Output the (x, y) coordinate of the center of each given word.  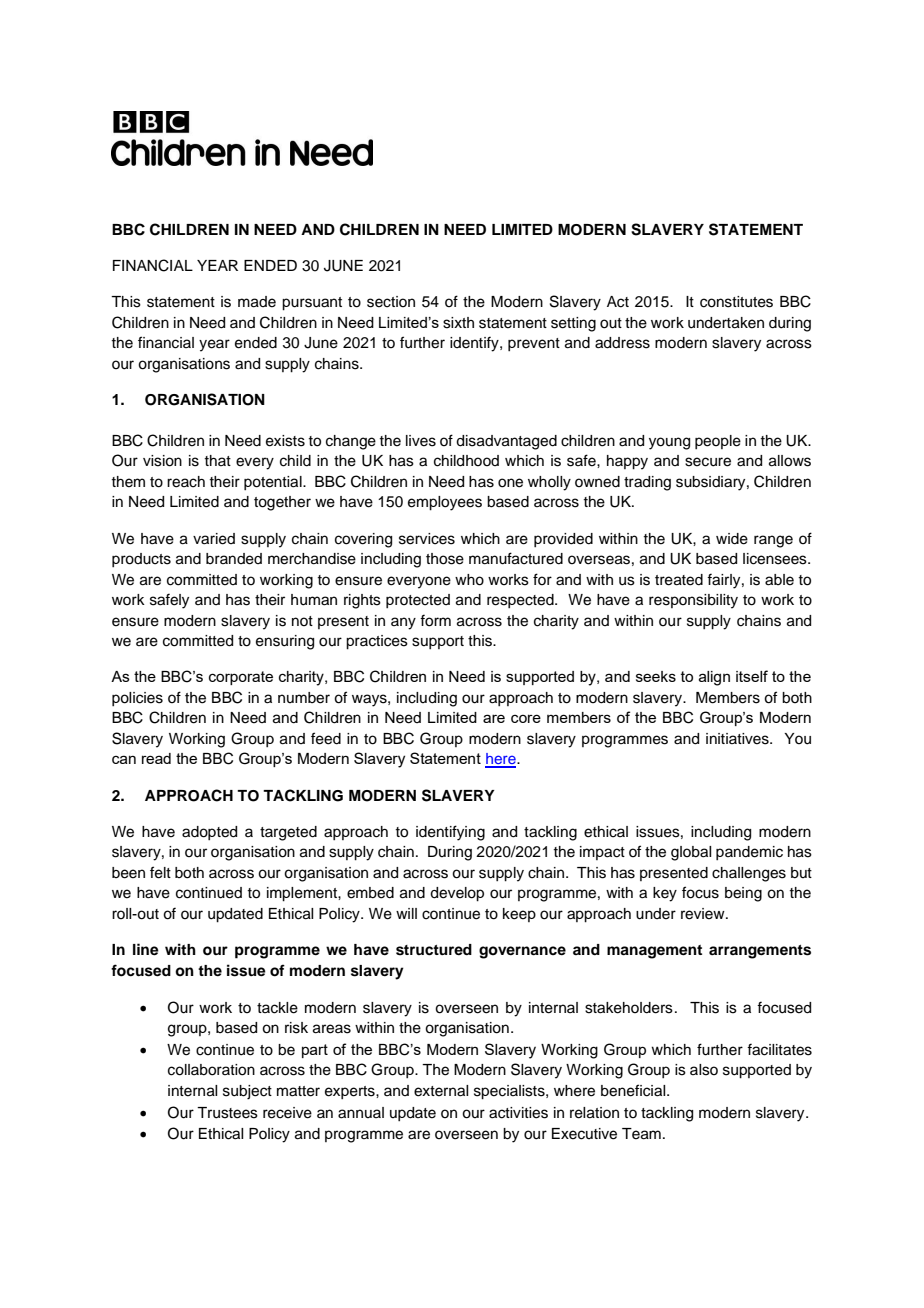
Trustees (227, 1113)
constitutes (736, 302)
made (257, 302)
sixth (458, 323)
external (441, 1091)
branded (234, 559)
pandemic (749, 853)
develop (457, 894)
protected (418, 601)
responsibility (693, 601)
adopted (209, 833)
